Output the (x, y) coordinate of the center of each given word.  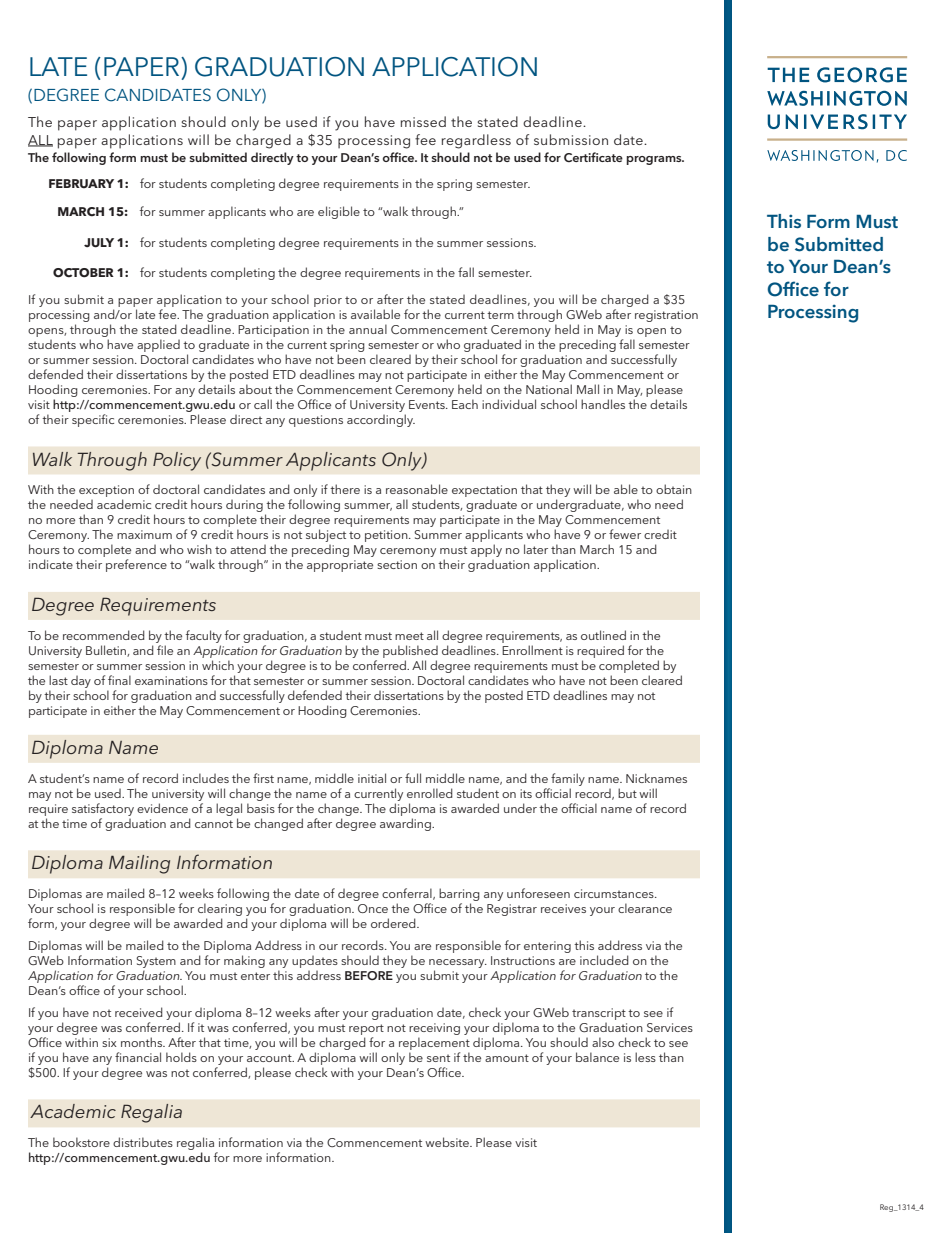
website (448, 1142)
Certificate (593, 157)
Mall (588, 389)
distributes (143, 1142)
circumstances (615, 893)
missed (423, 121)
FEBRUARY (81, 184)
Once (373, 908)
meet (409, 636)
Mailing (139, 864)
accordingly (381, 420)
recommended (104, 635)
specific (93, 420)
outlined (603, 635)
